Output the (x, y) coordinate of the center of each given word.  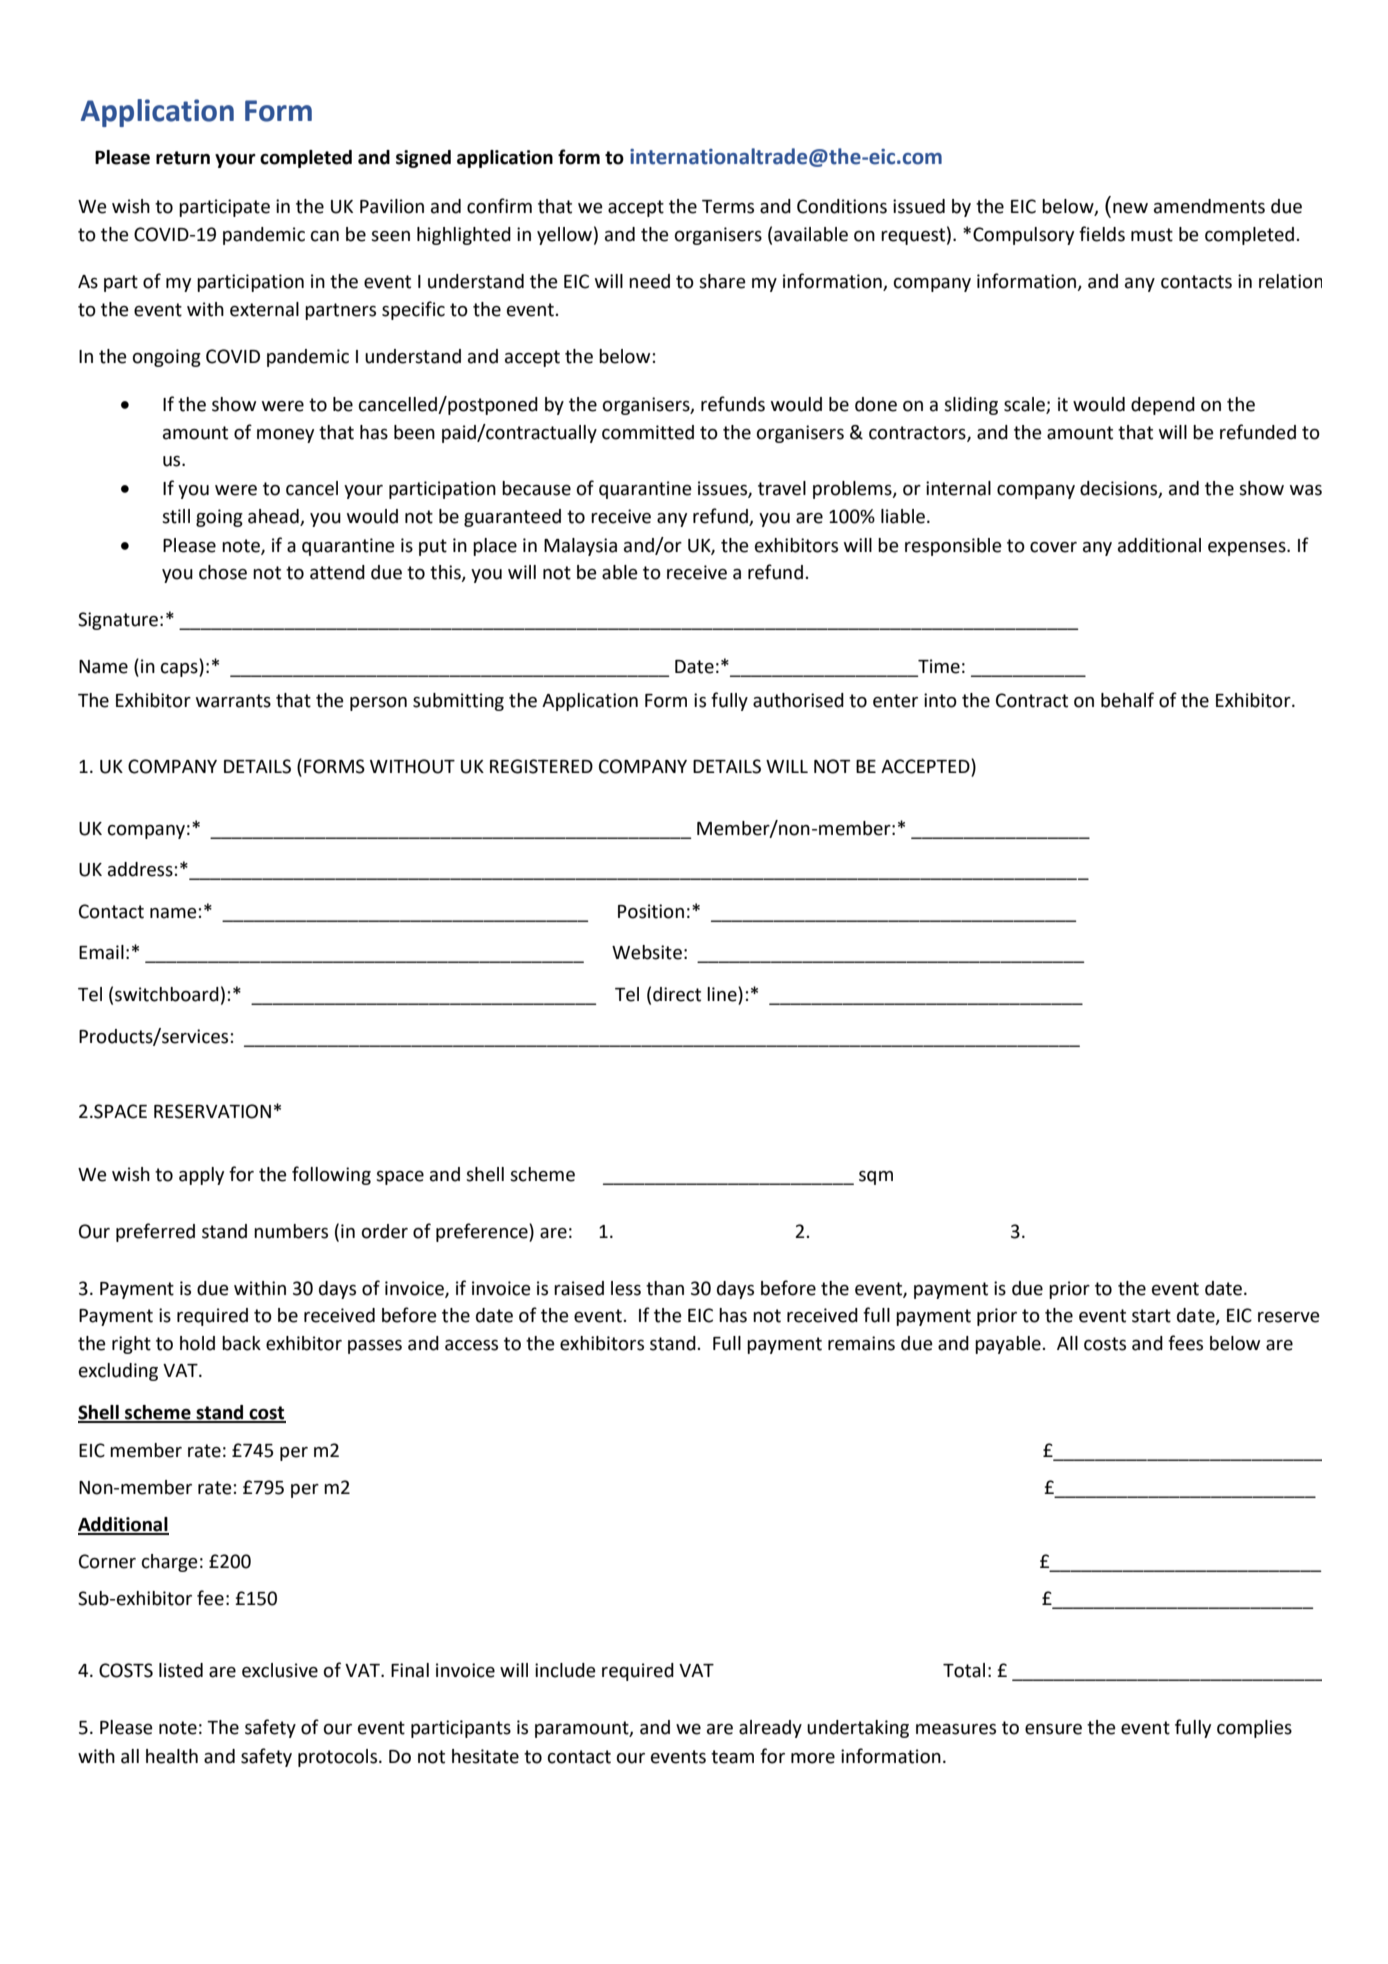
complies (1254, 1729)
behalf (1127, 700)
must (1152, 235)
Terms (728, 207)
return (183, 158)
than (665, 1288)
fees (1185, 1343)
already (770, 1729)
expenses (1248, 549)
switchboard (167, 994)
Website (647, 952)
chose (223, 572)
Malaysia (580, 547)
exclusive (280, 1670)
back (241, 1343)
